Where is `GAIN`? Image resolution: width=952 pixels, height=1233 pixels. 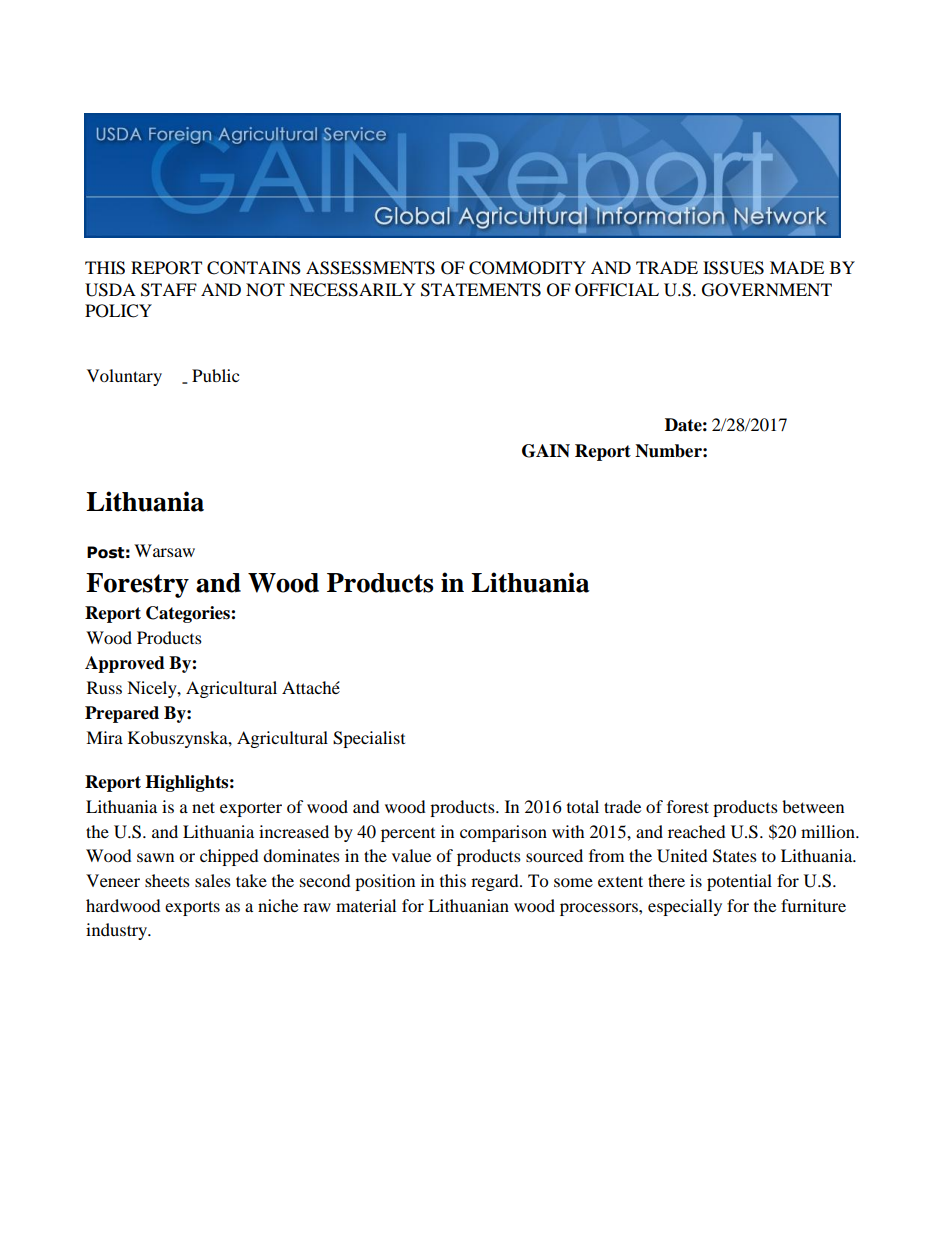 GAIN is located at coordinates (546, 451).
